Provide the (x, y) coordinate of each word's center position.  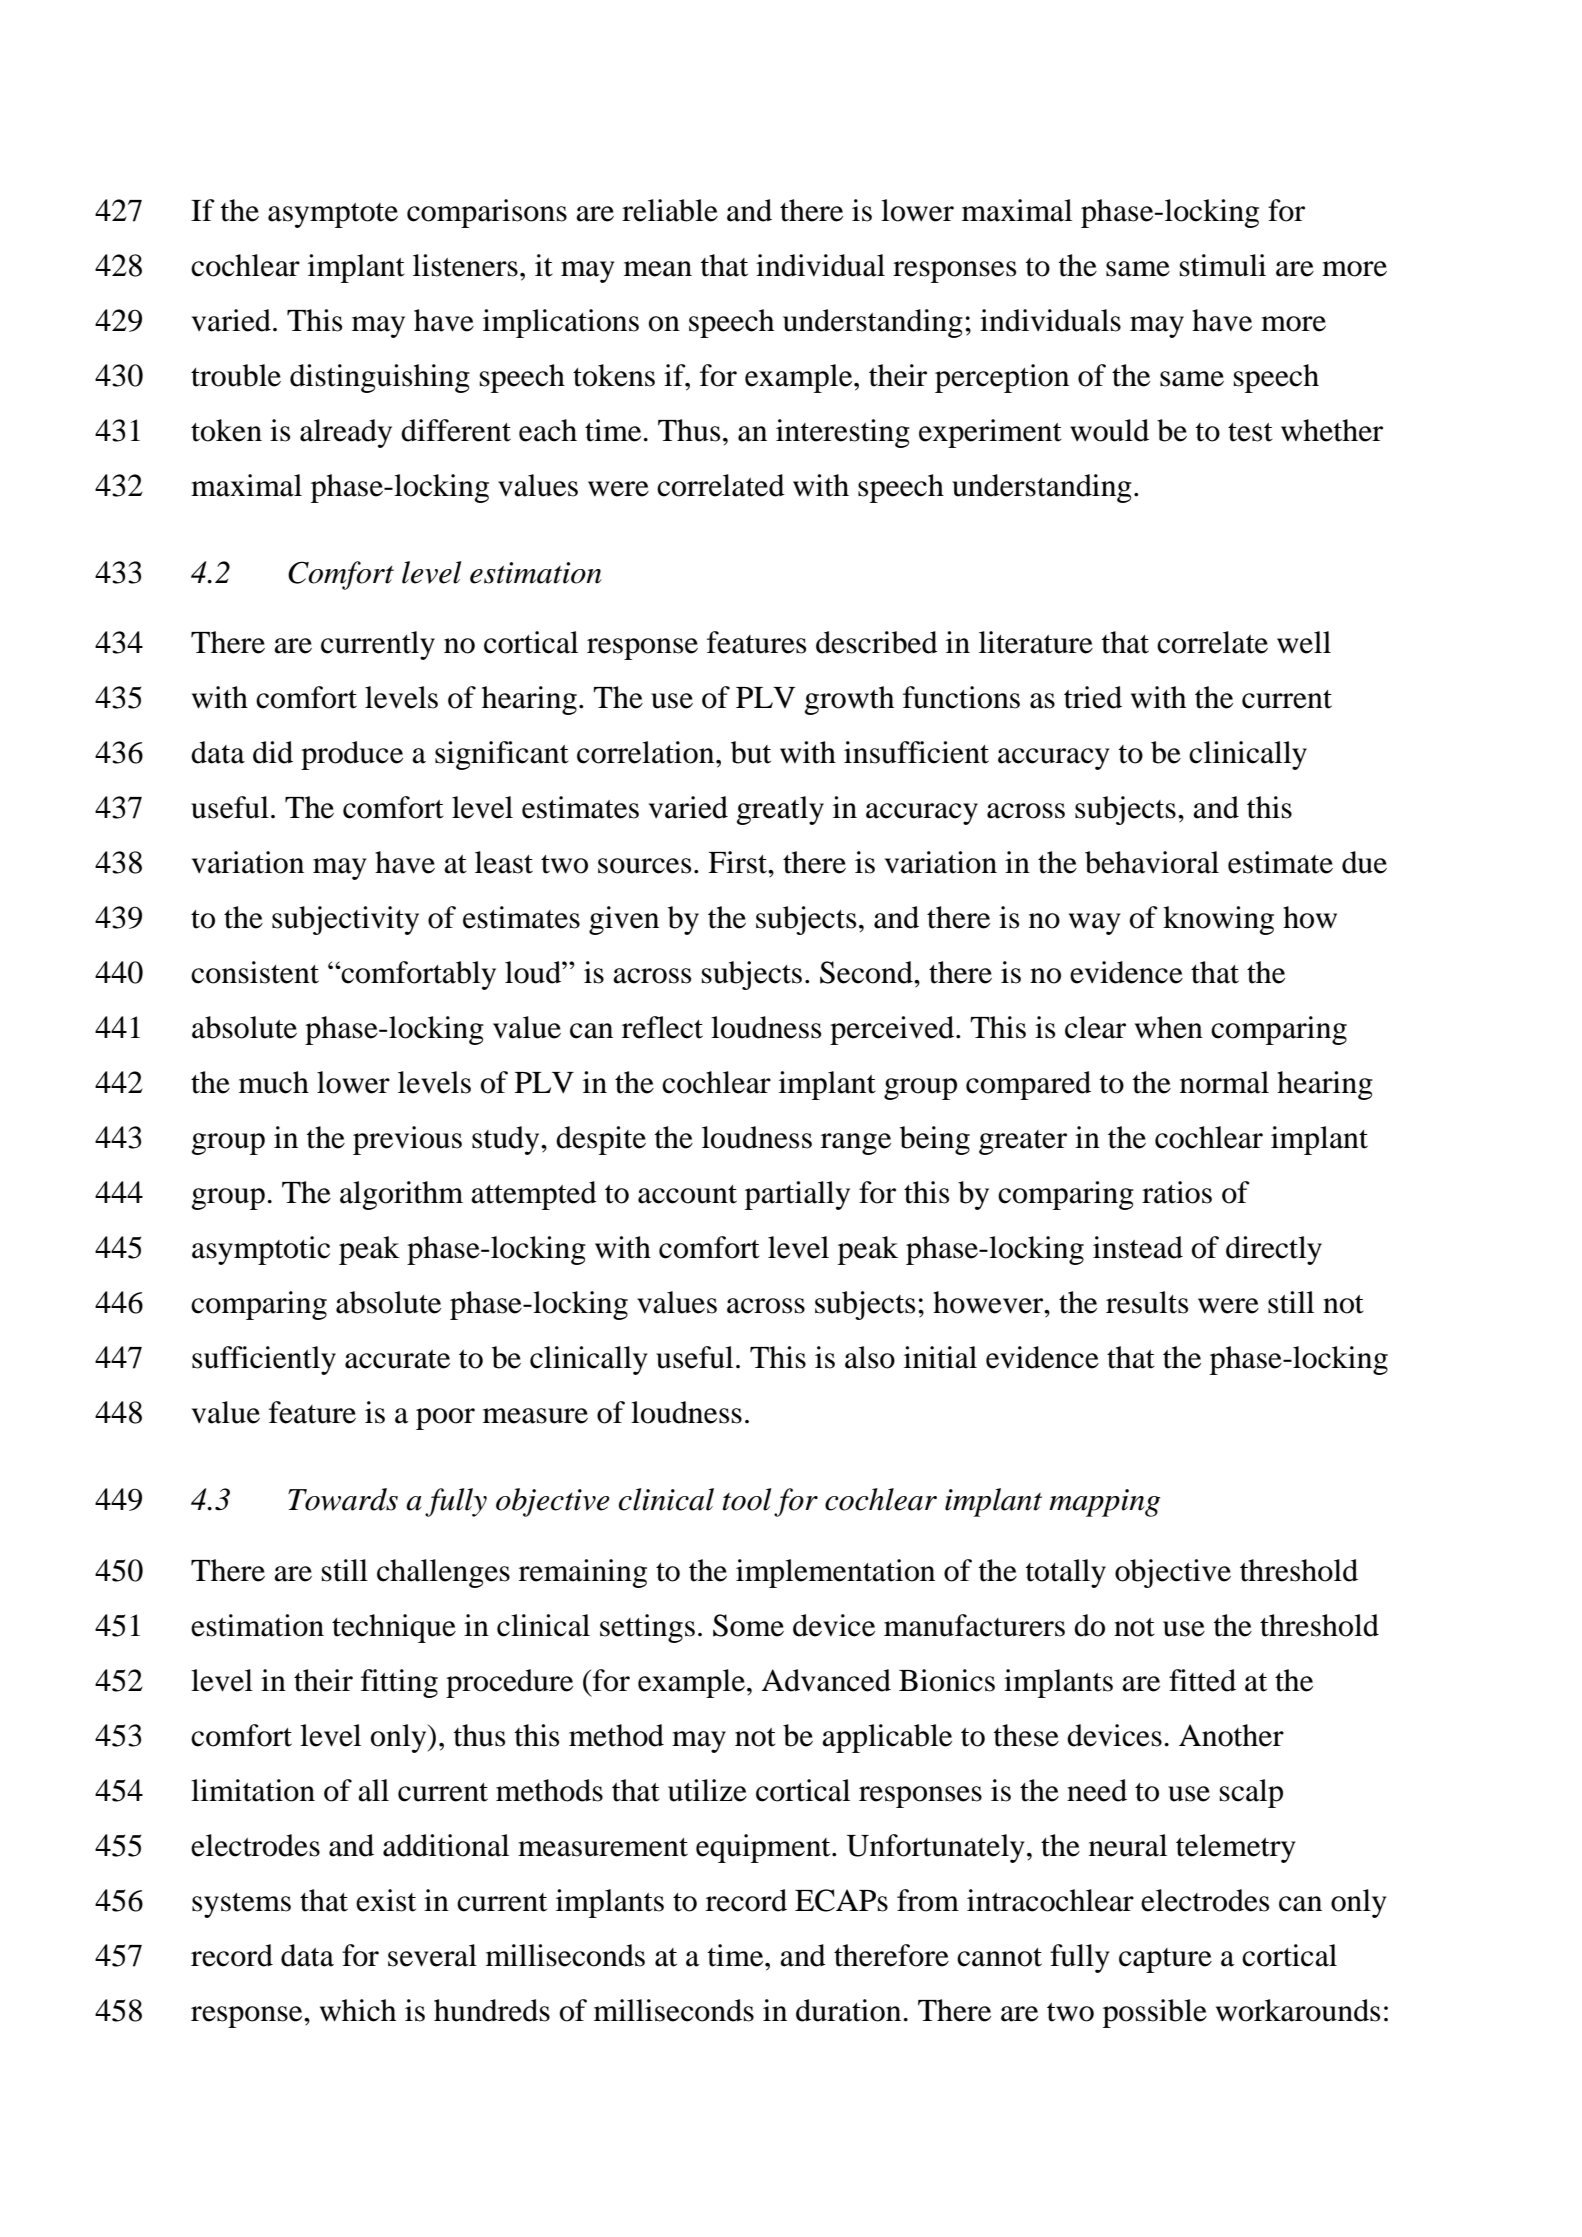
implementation (835, 1573)
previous (407, 1140)
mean (658, 269)
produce (352, 755)
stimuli (1223, 265)
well (1304, 642)
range (856, 1144)
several (432, 1955)
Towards (343, 1499)
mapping (1104, 1503)
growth (849, 700)
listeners (465, 265)
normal (1224, 1082)
